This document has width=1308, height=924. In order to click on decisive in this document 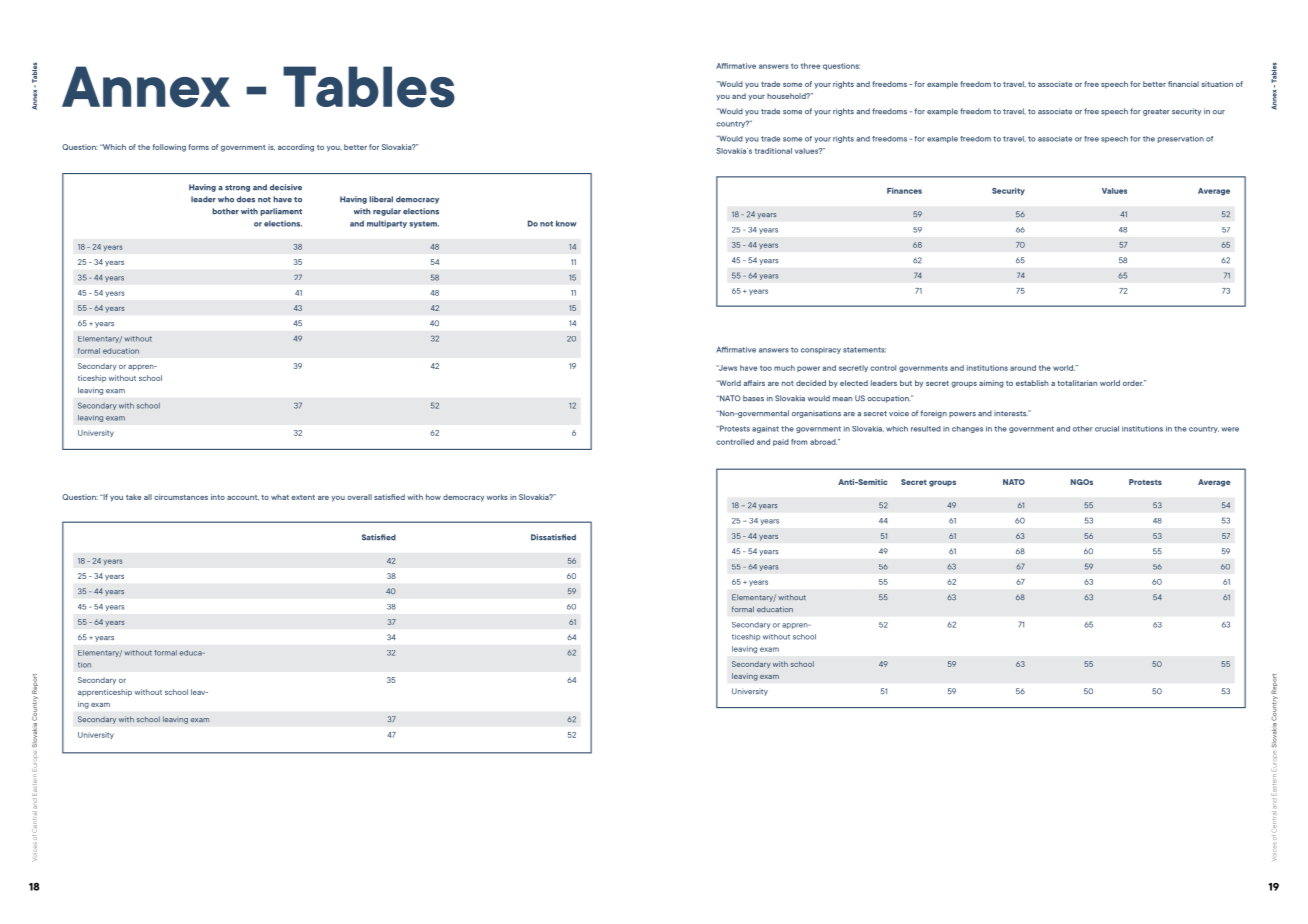, I will do `click(286, 187)`.
